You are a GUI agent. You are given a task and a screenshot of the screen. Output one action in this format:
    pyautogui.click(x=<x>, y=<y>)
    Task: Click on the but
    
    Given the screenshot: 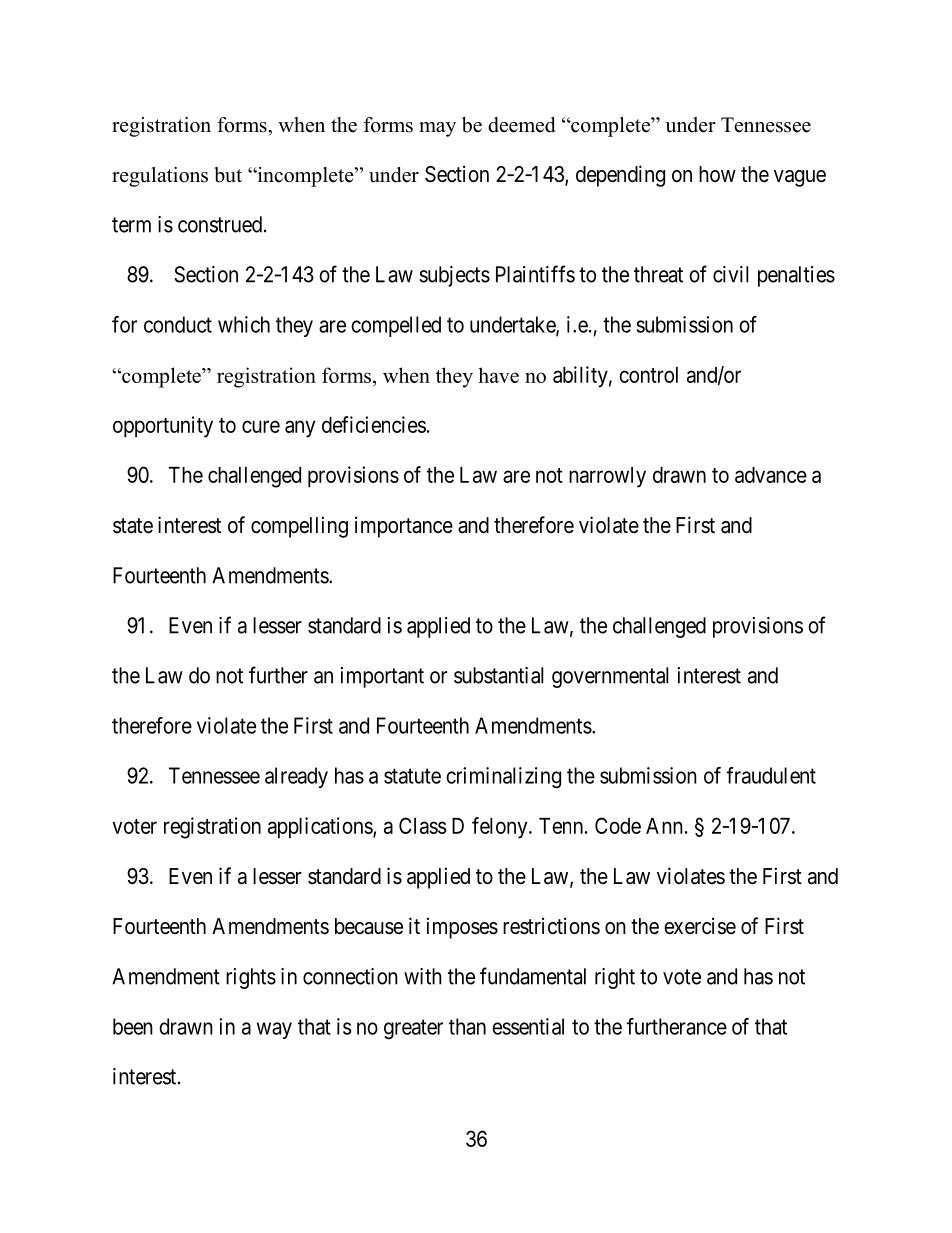 What is the action you would take?
    pyautogui.click(x=228, y=175)
